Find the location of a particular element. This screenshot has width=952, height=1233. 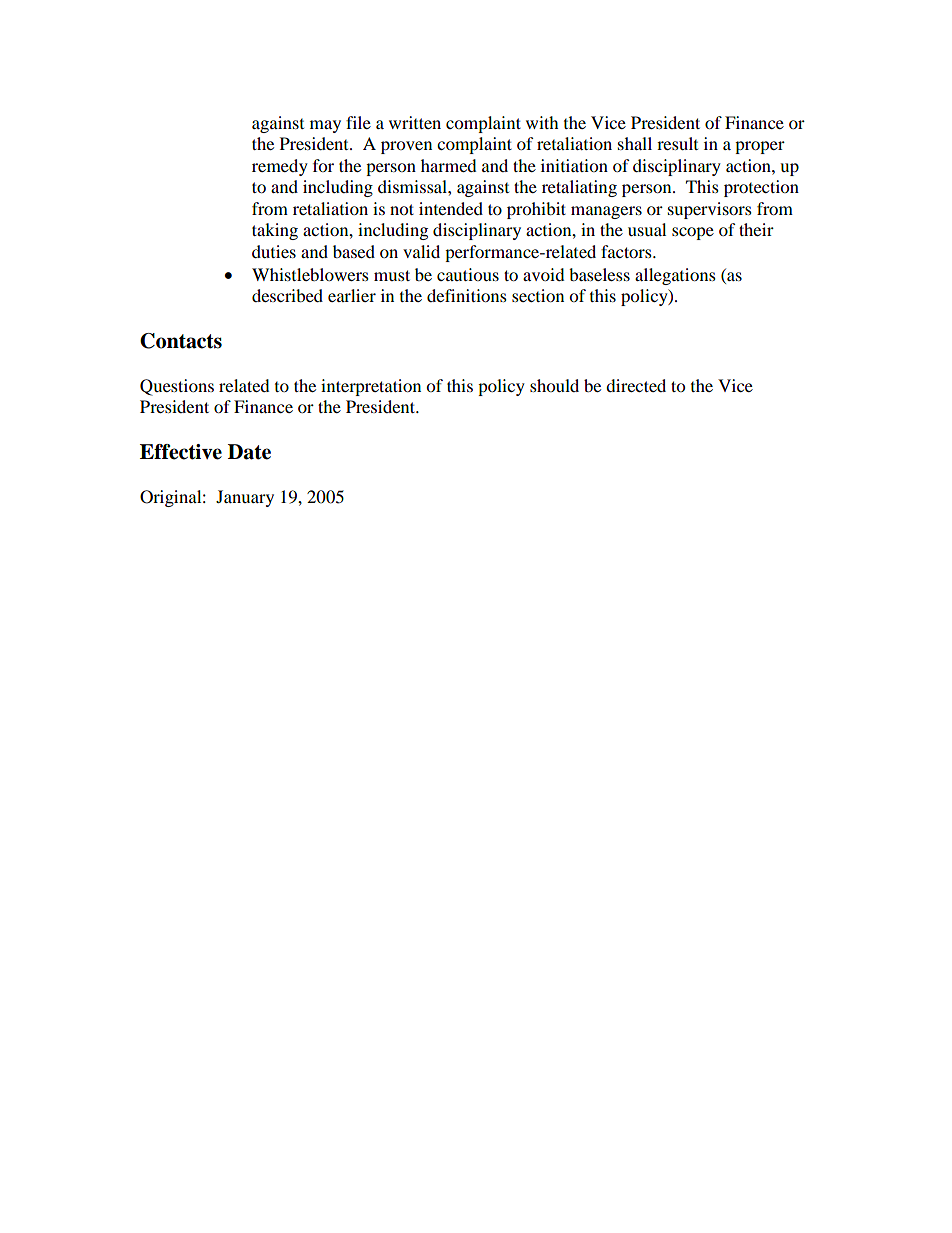

should is located at coordinates (554, 385).
